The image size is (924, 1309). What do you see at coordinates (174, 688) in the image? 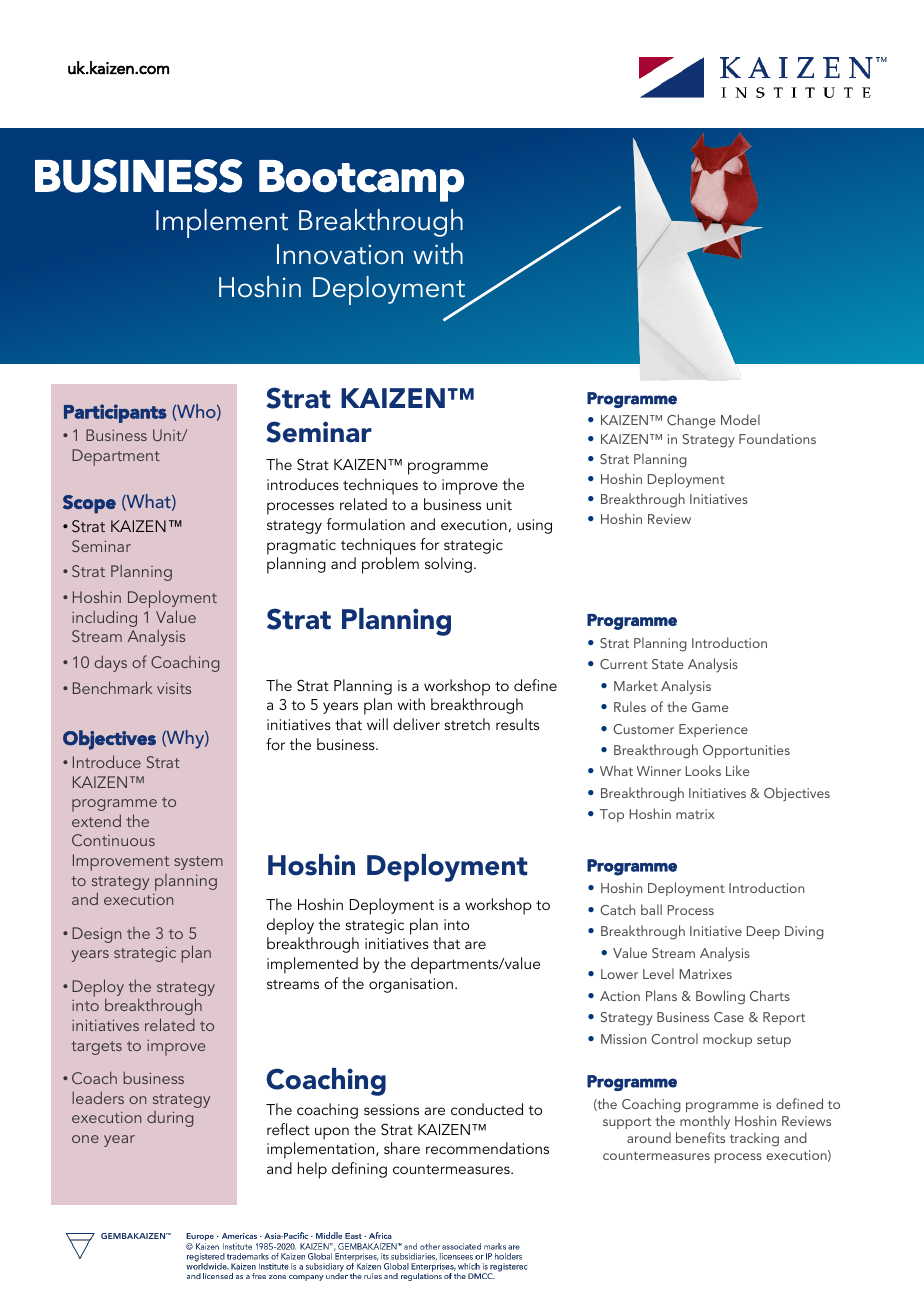
I see `visits` at bounding box center [174, 688].
